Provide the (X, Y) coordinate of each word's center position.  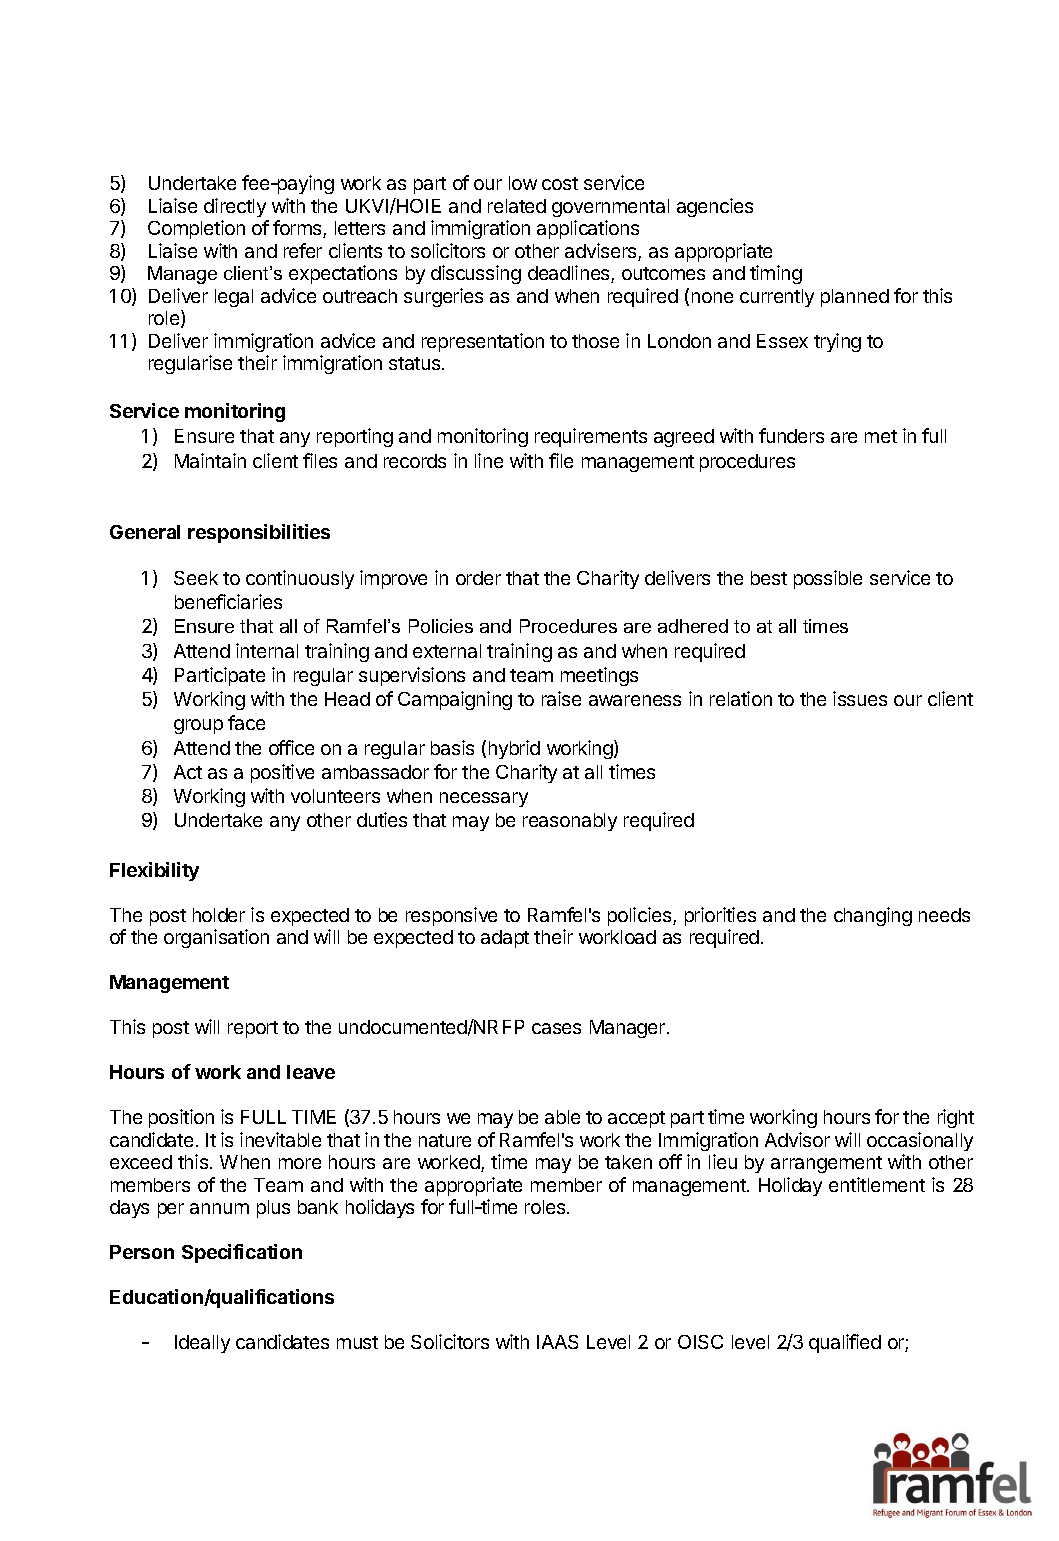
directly (235, 207)
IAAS (557, 1342)
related (517, 206)
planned (855, 298)
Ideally (202, 1344)
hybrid (514, 749)
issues (860, 698)
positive (282, 773)
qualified (845, 1343)
